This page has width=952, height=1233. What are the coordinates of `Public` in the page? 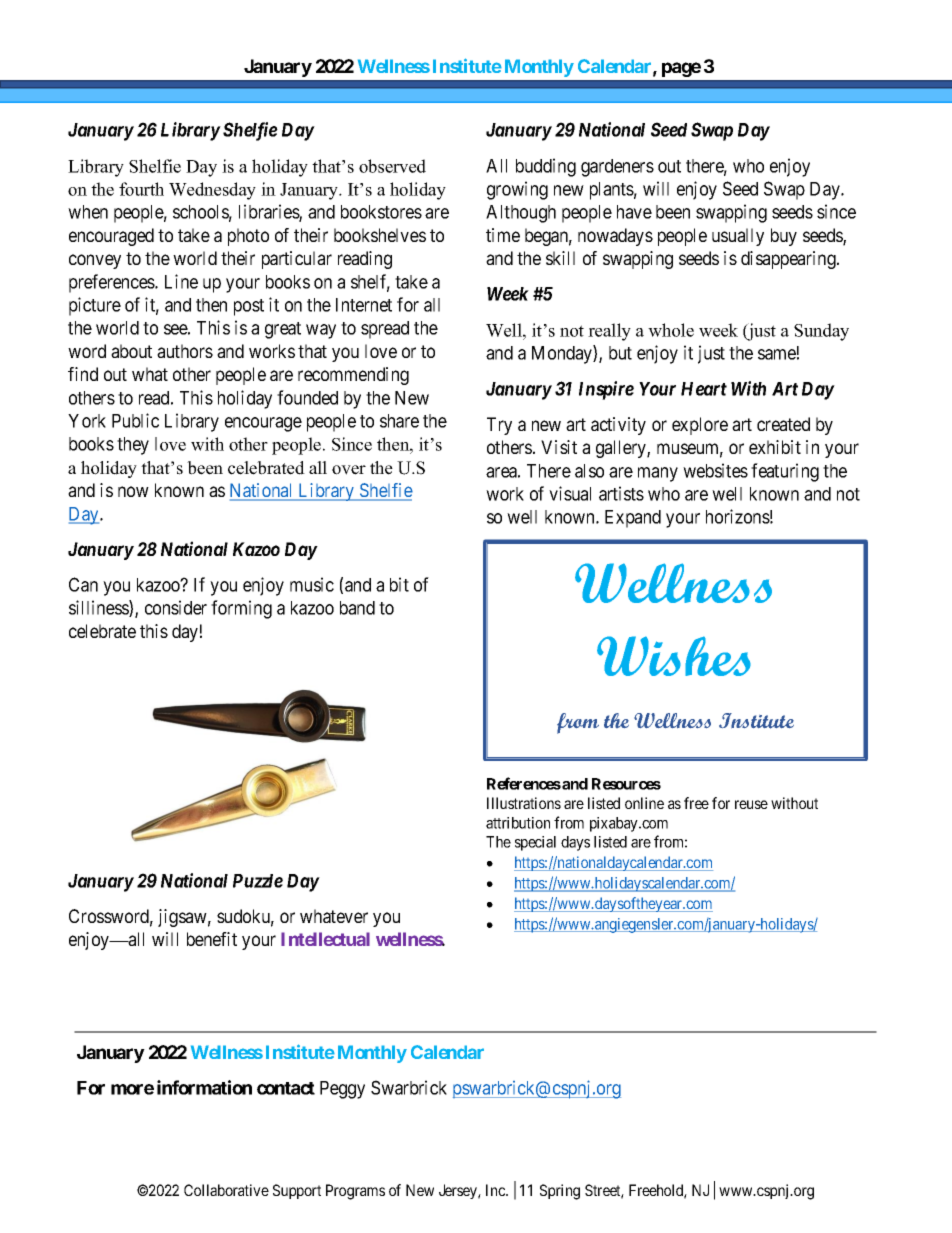 It's located at (135, 420).
